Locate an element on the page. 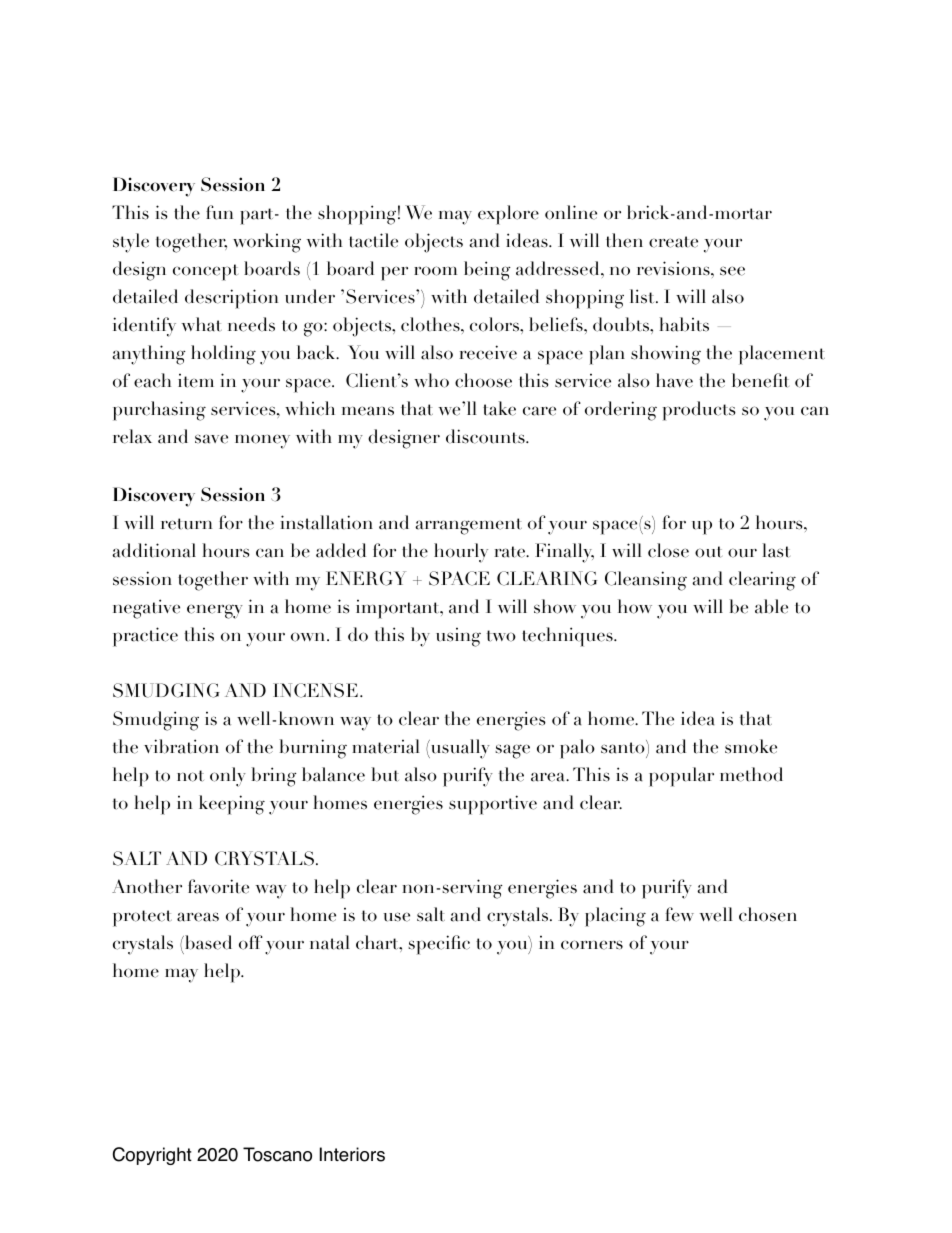 The image size is (952, 1233). Copyright is located at coordinates (152, 1156).
